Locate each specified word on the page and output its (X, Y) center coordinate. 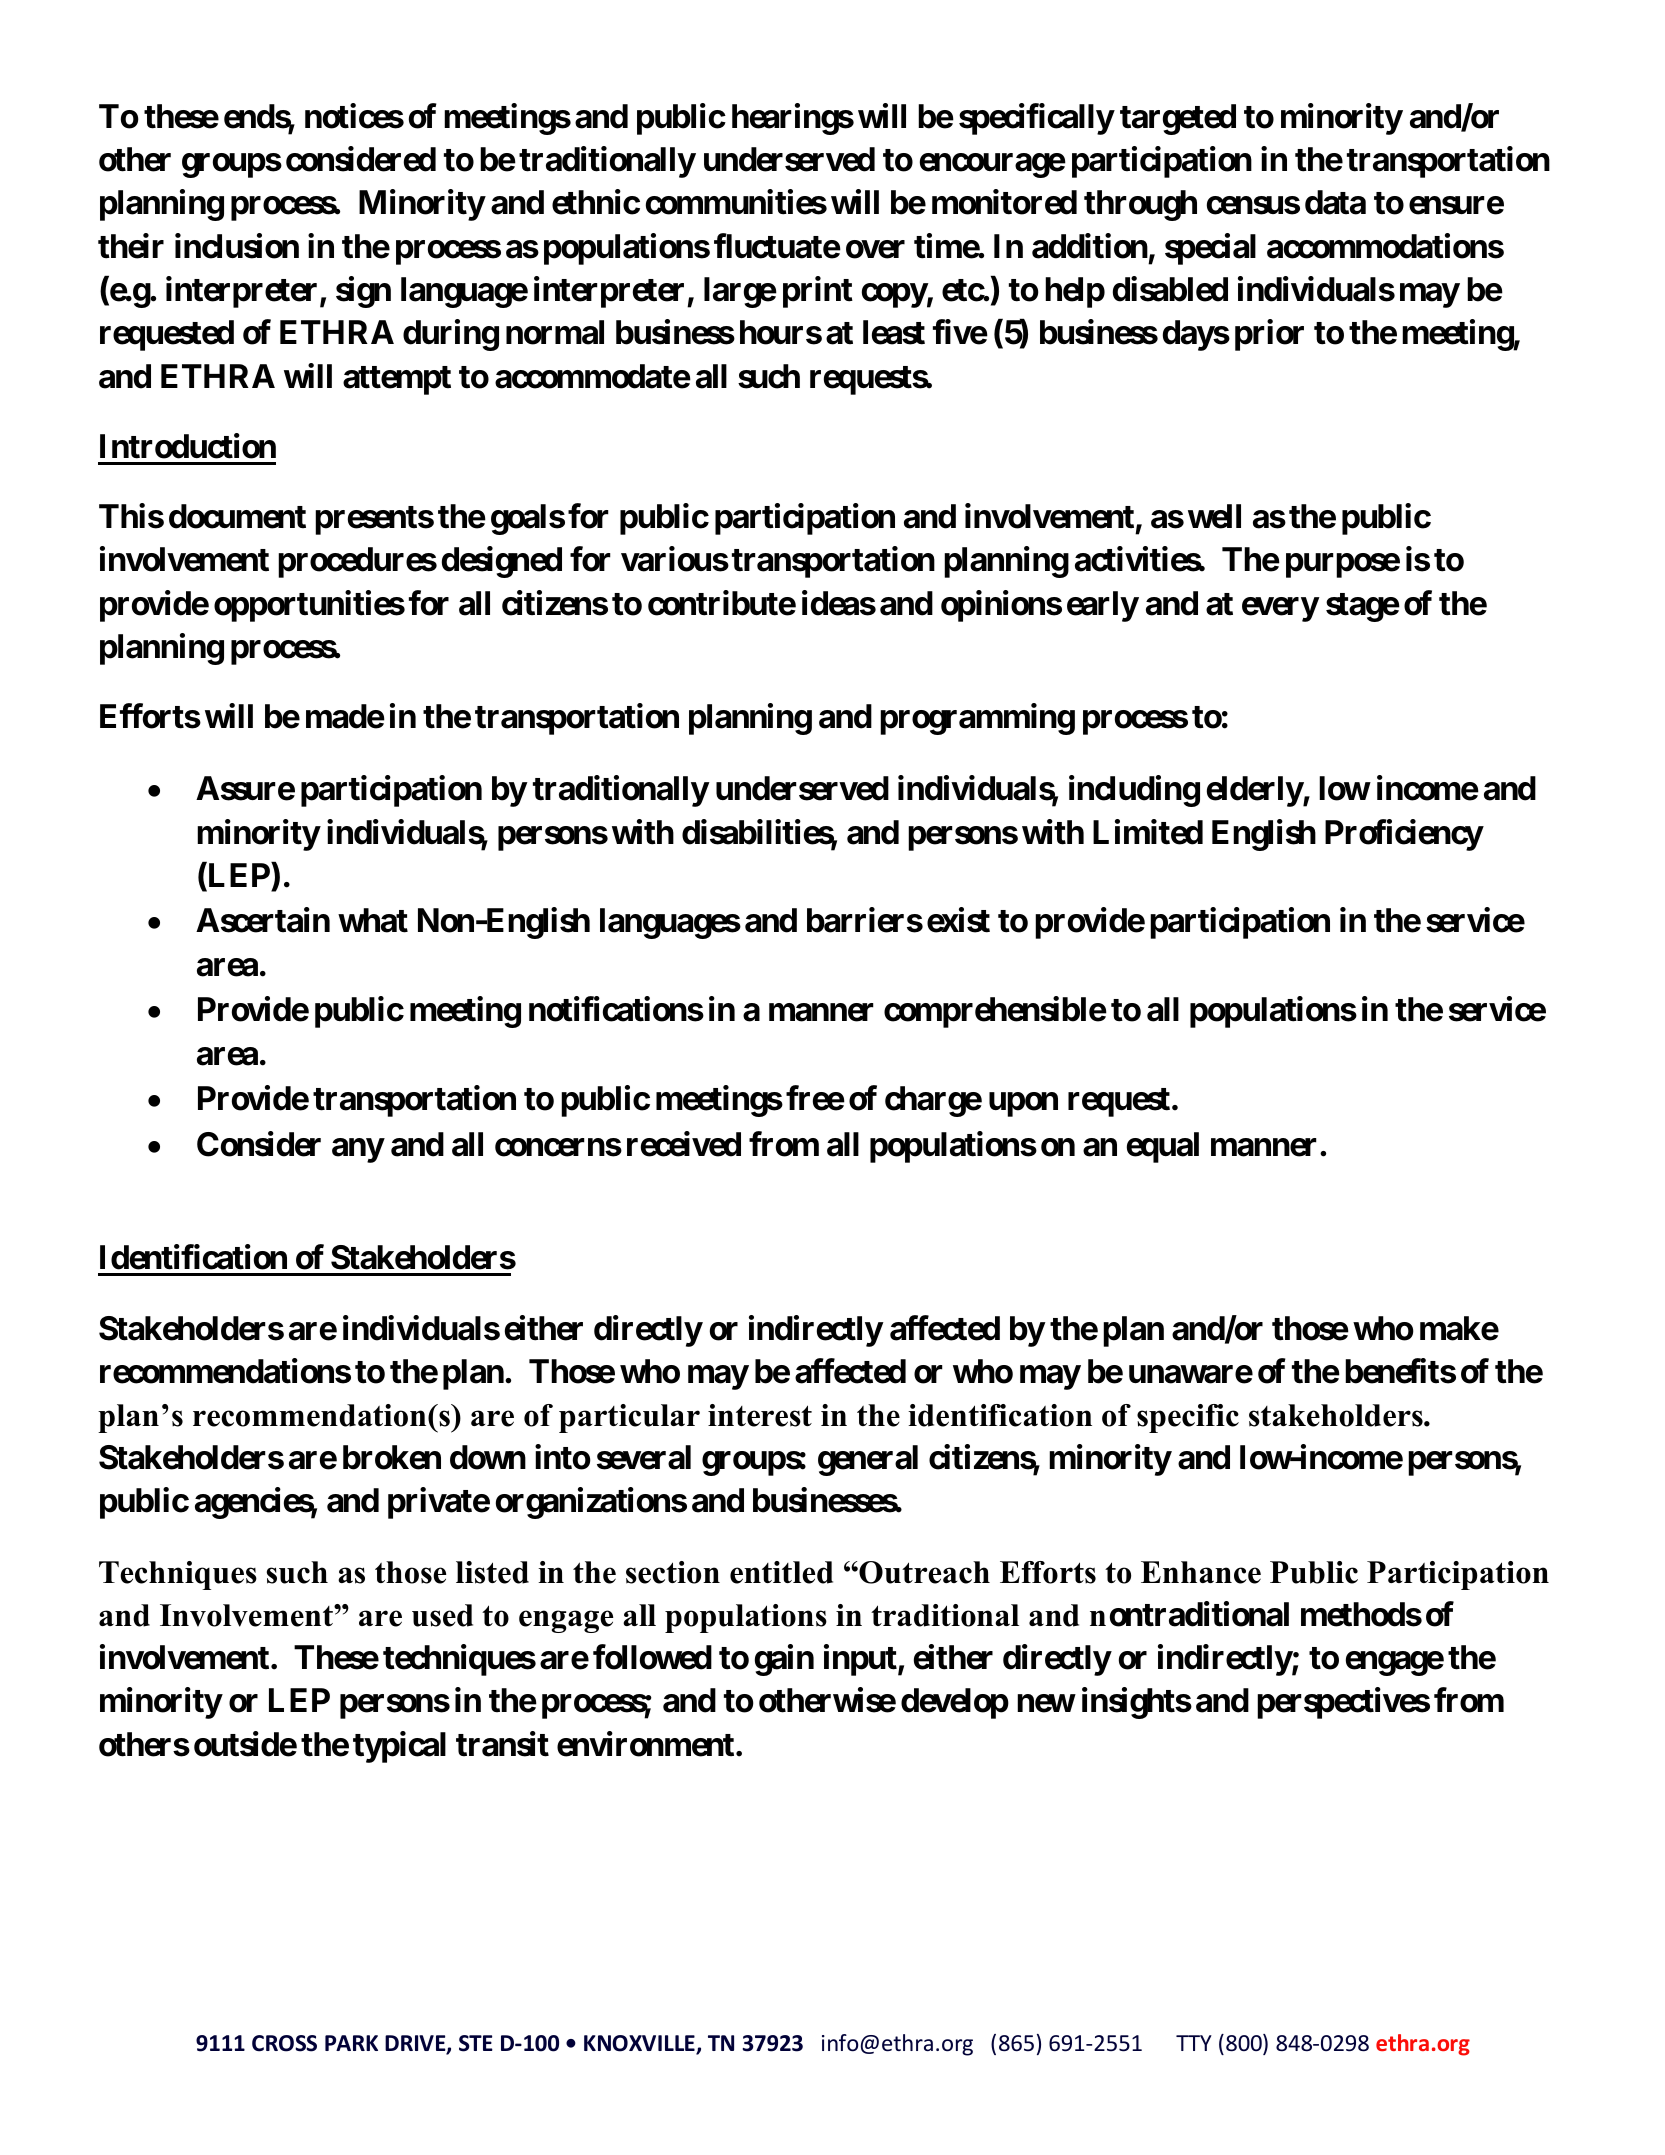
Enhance (1201, 1572)
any (358, 1150)
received (684, 1144)
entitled (781, 1572)
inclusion (237, 246)
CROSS (284, 2043)
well (1214, 516)
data (1335, 202)
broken (392, 1457)
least (894, 332)
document (237, 516)
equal (1163, 1147)
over (875, 249)
